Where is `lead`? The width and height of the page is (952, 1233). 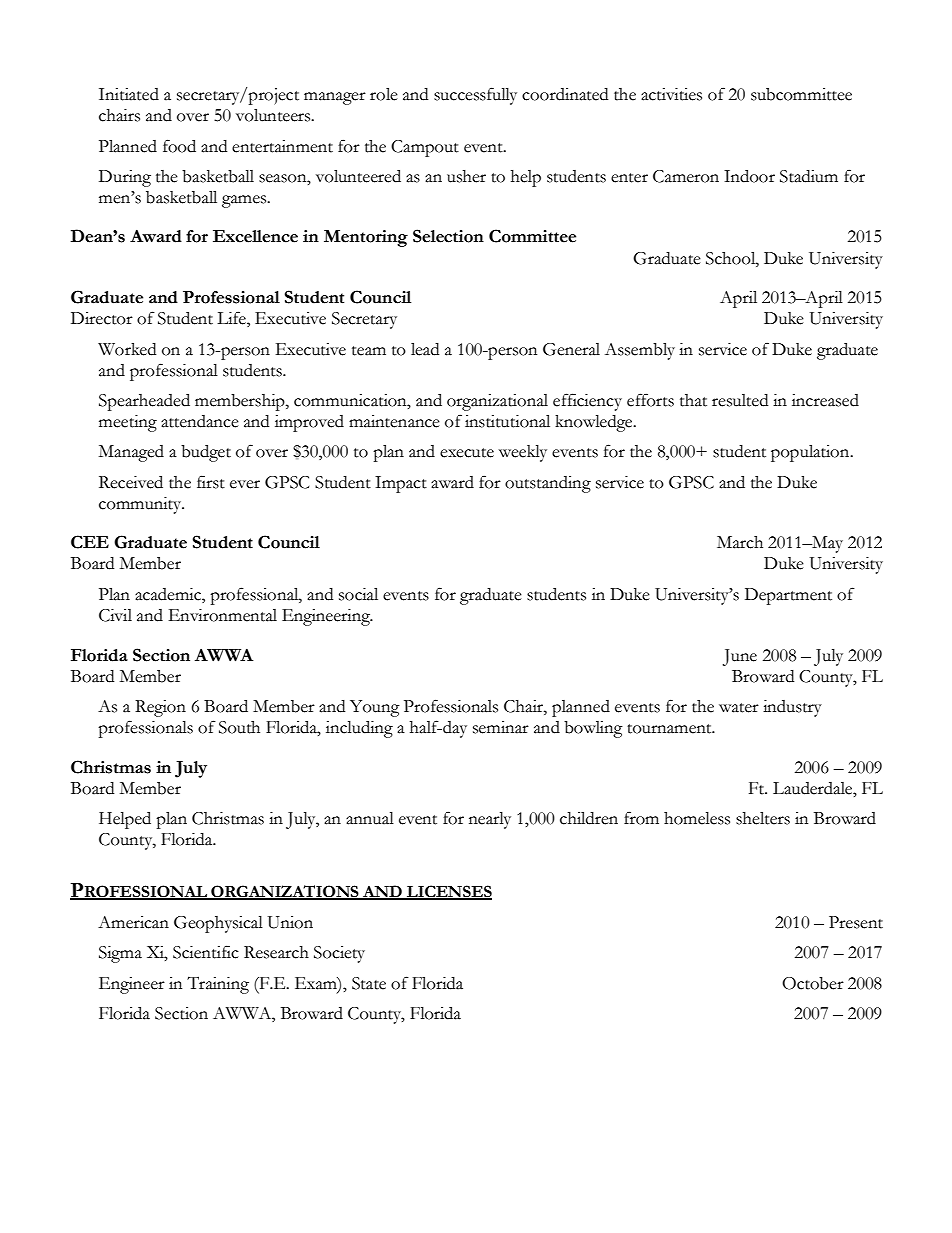
lead is located at coordinates (425, 349).
